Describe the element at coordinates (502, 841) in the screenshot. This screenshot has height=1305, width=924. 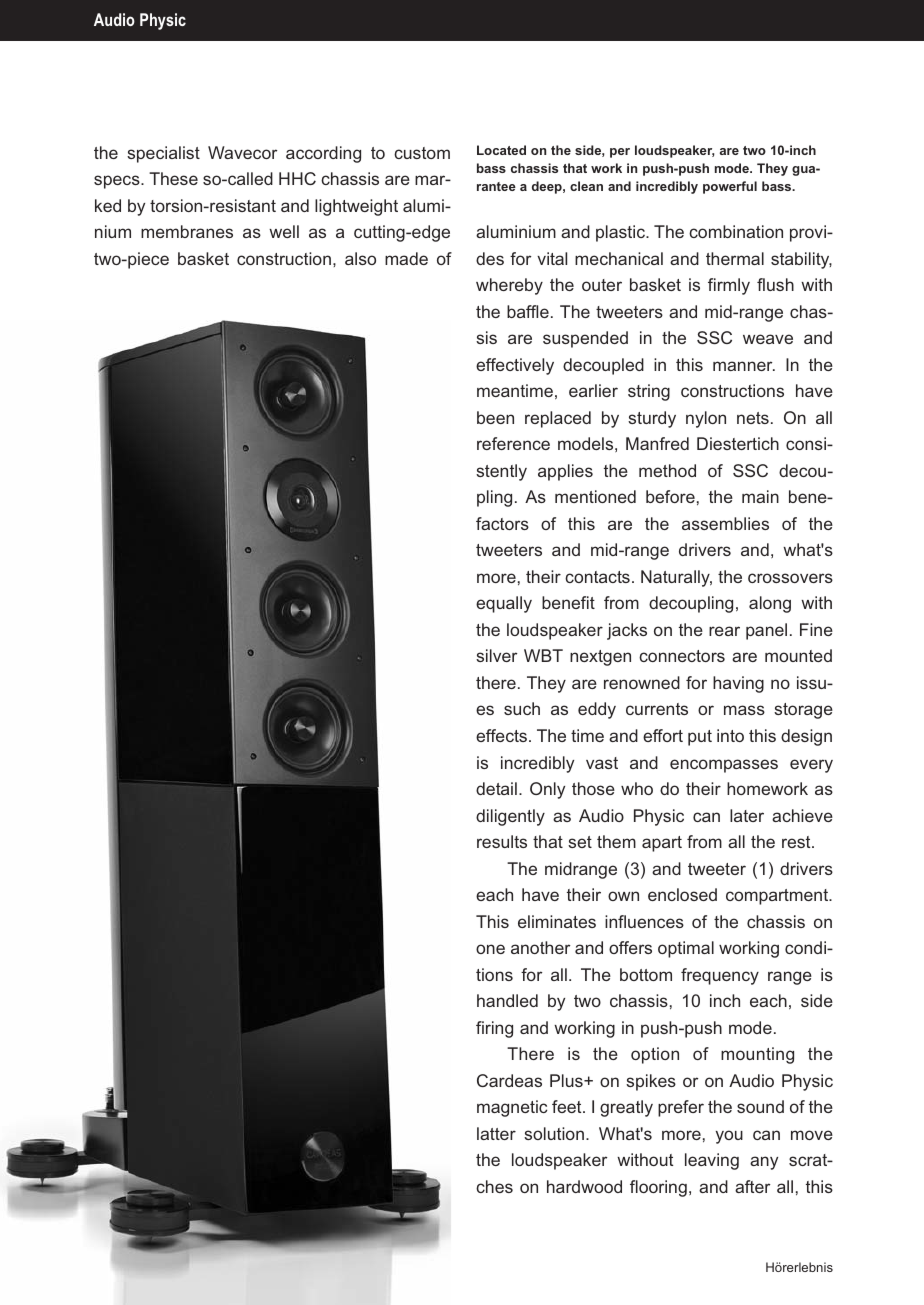
I see `results` at that location.
